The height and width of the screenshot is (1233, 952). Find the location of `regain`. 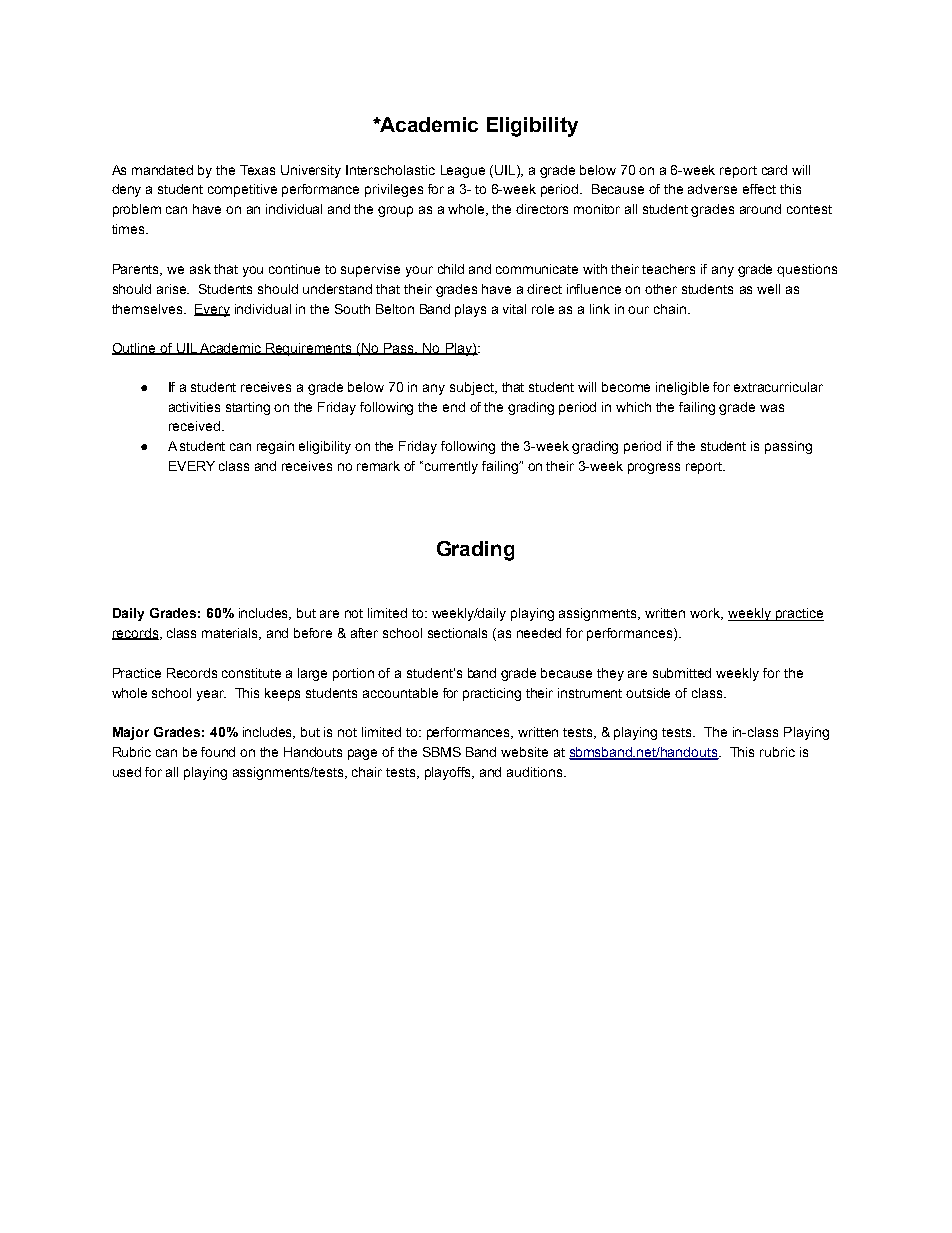

regain is located at coordinates (275, 447).
